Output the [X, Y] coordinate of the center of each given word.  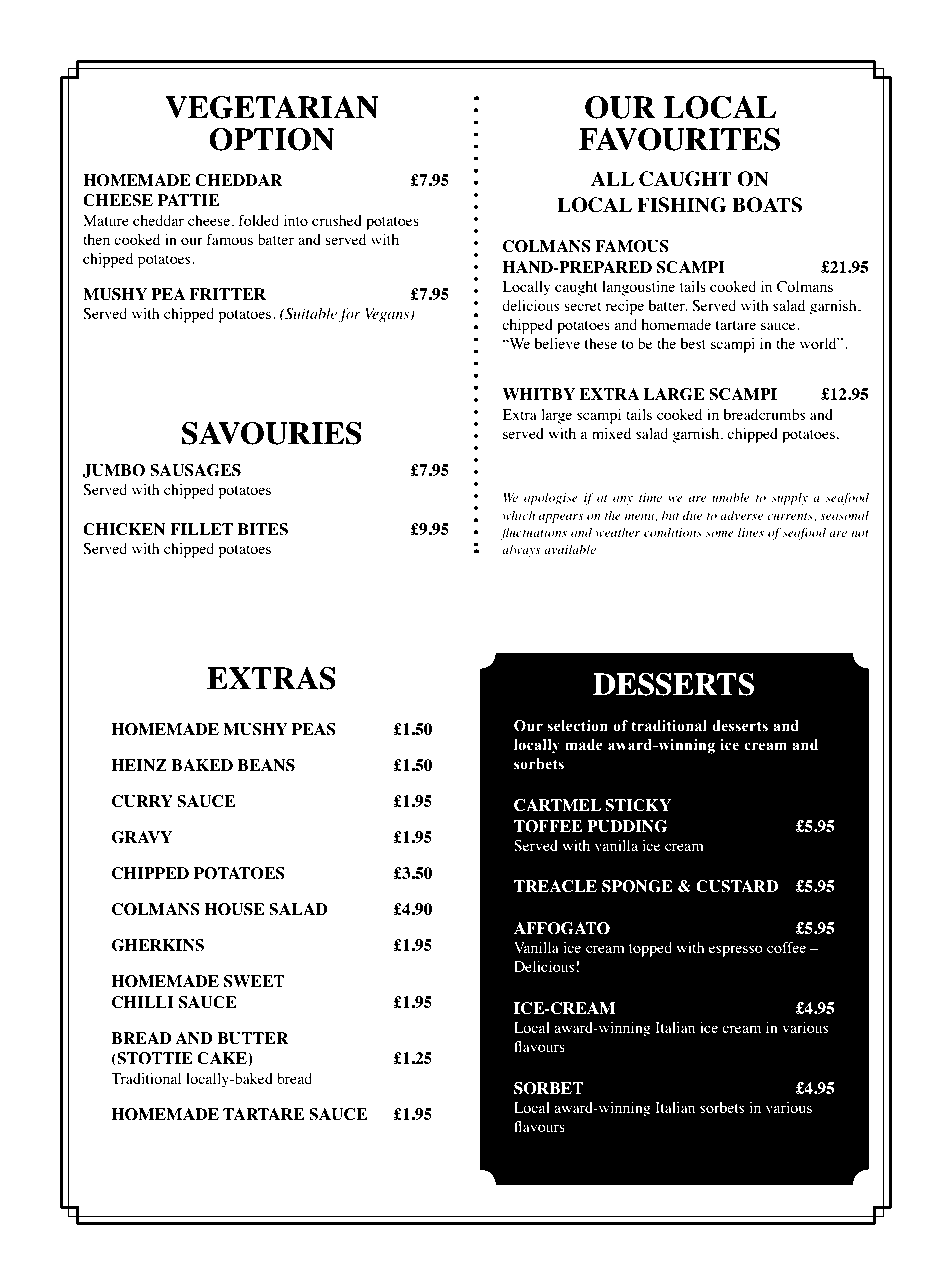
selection [577, 726]
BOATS [767, 205]
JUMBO [114, 471]
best [693, 343]
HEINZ [139, 765]
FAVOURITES [679, 139]
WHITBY [538, 394]
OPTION [271, 139]
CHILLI [143, 1002]
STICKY [638, 805]
